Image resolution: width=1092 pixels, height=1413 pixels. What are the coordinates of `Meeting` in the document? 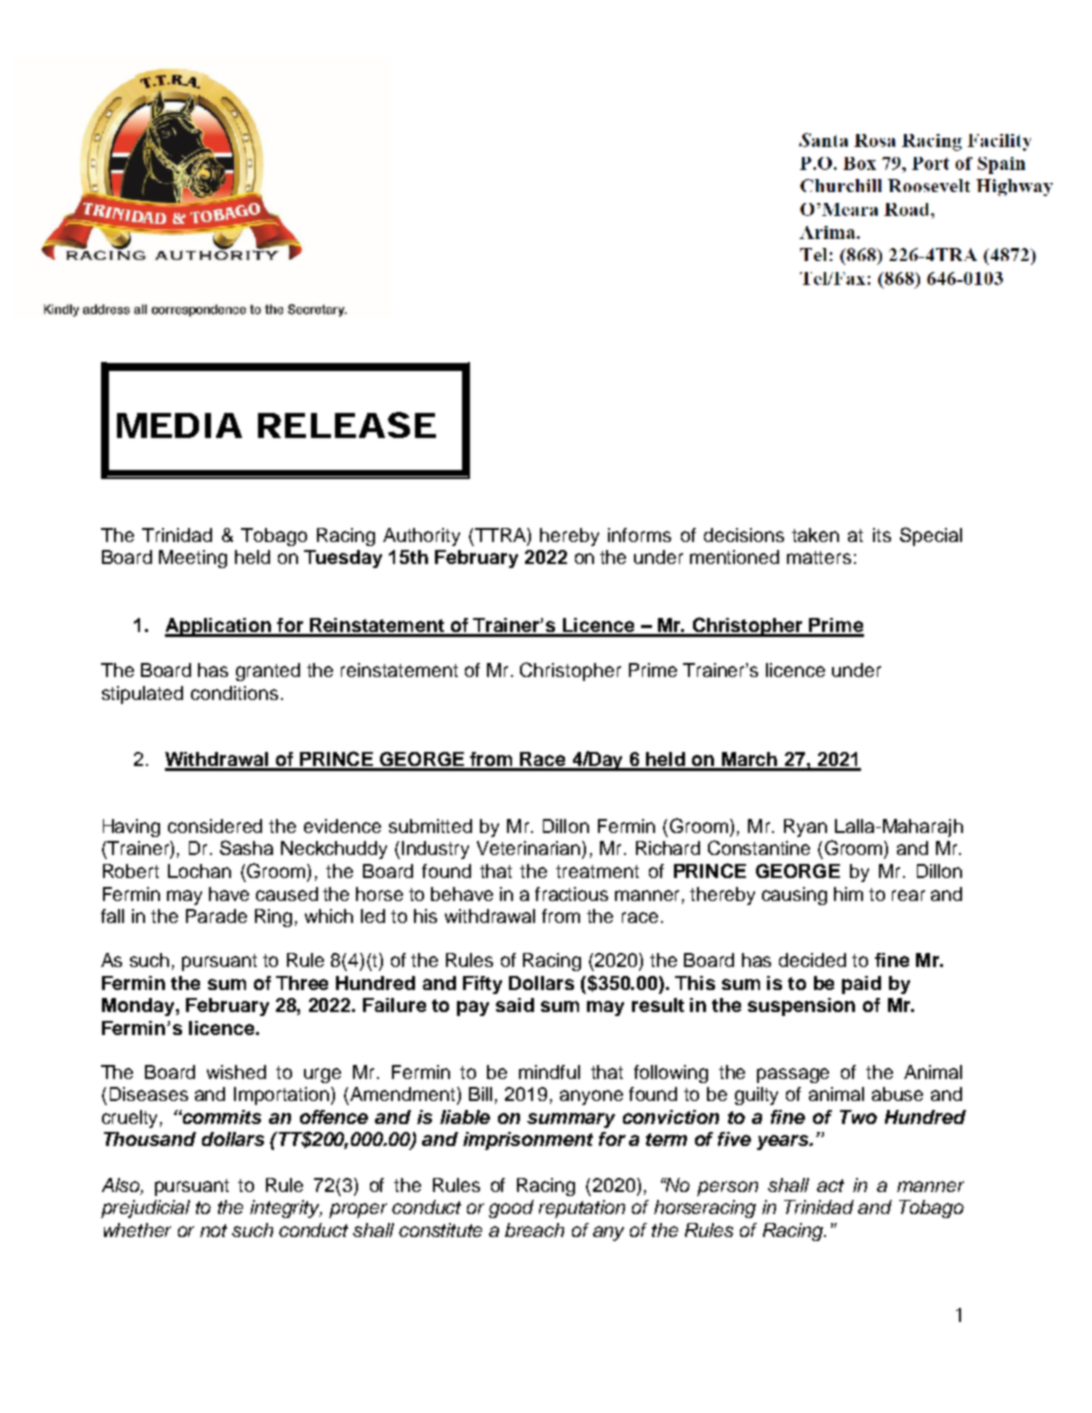 It's located at (193, 559).
